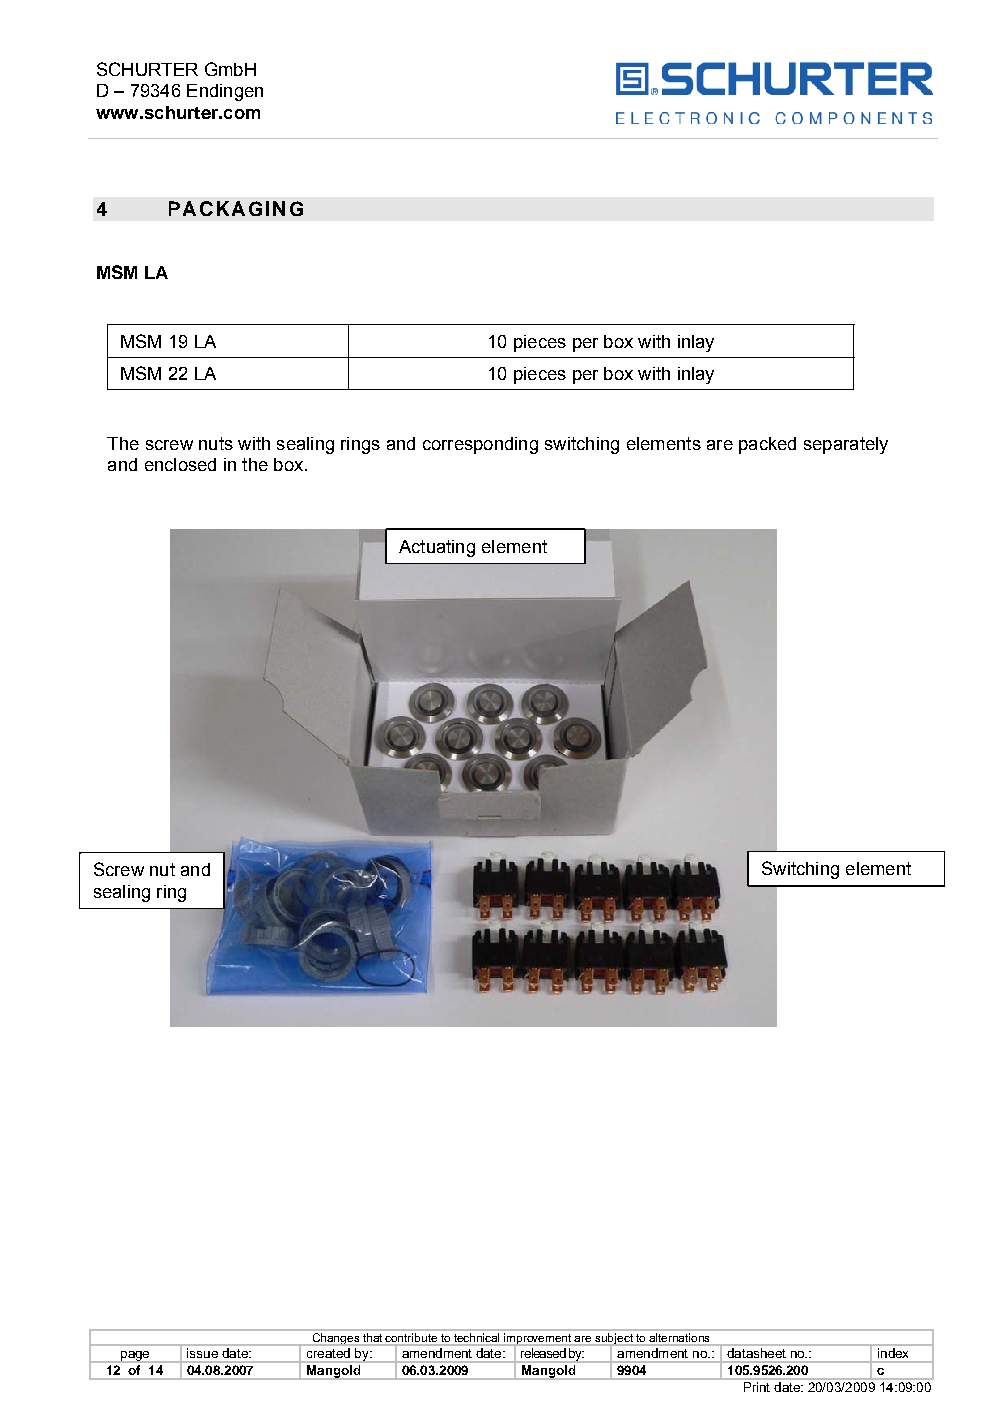  What do you see at coordinates (480, 445) in the document?
I see `corresponding` at bounding box center [480, 445].
